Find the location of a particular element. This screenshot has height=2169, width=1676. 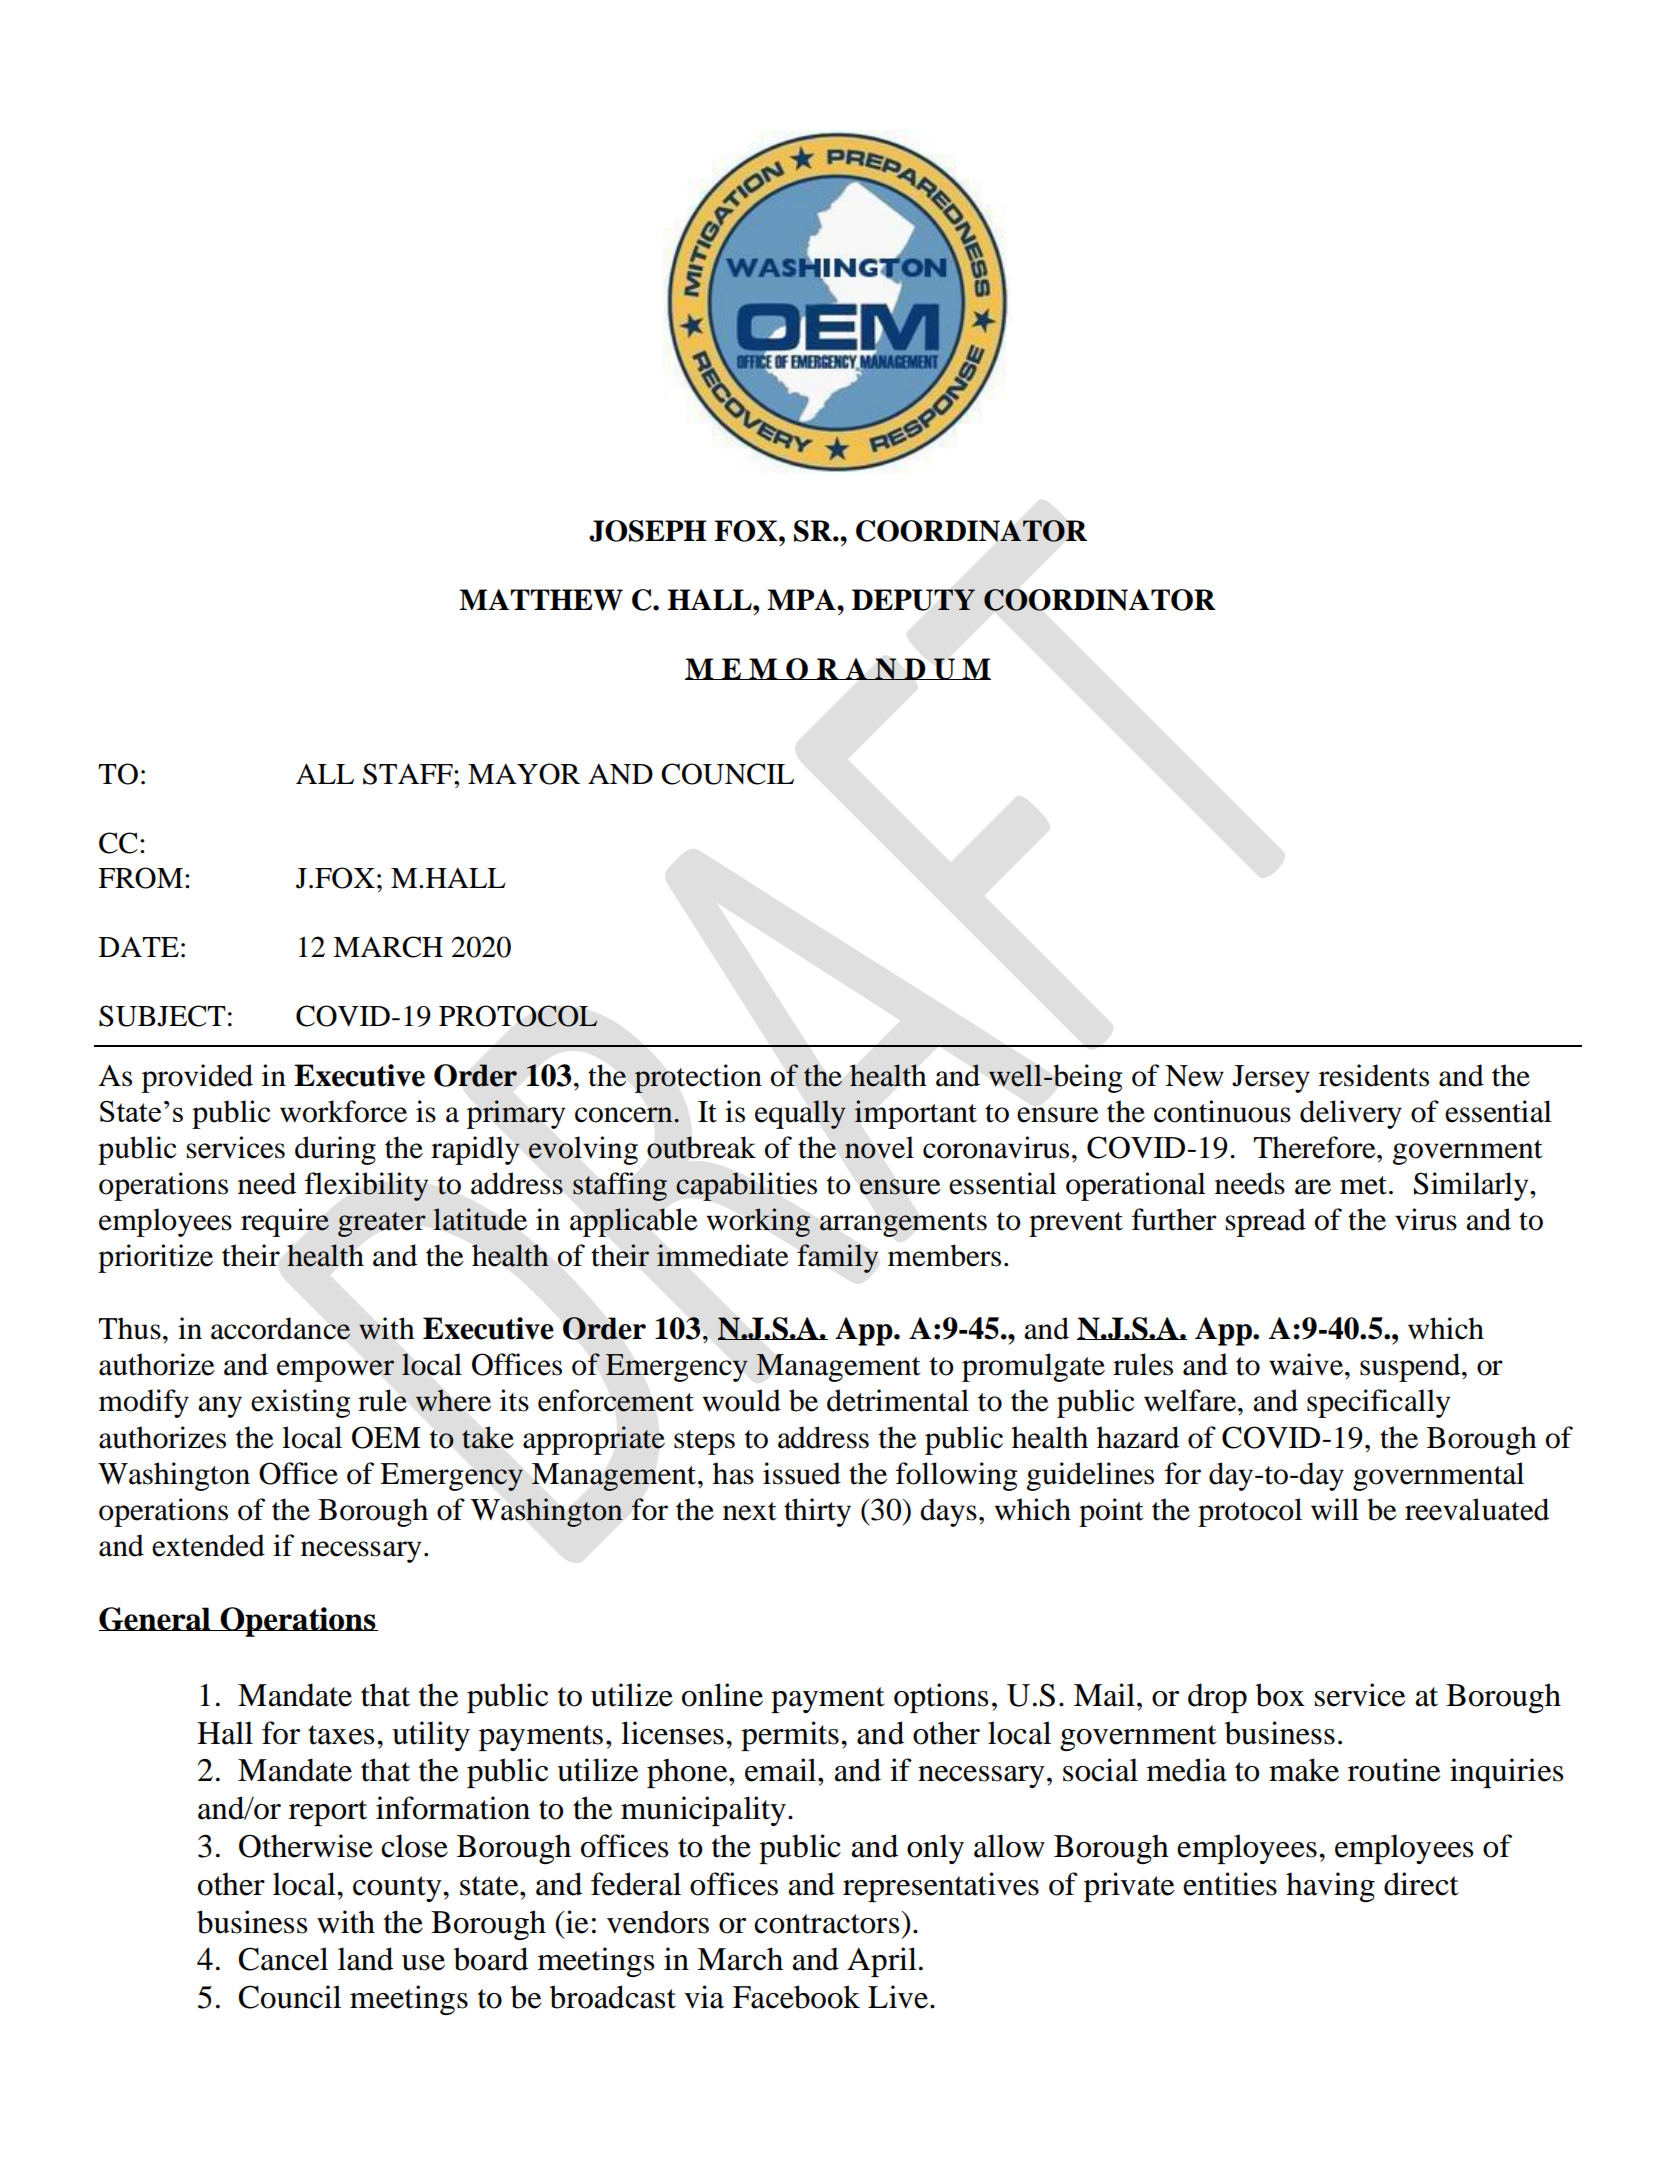

DEPUTY is located at coordinates (913, 600).
